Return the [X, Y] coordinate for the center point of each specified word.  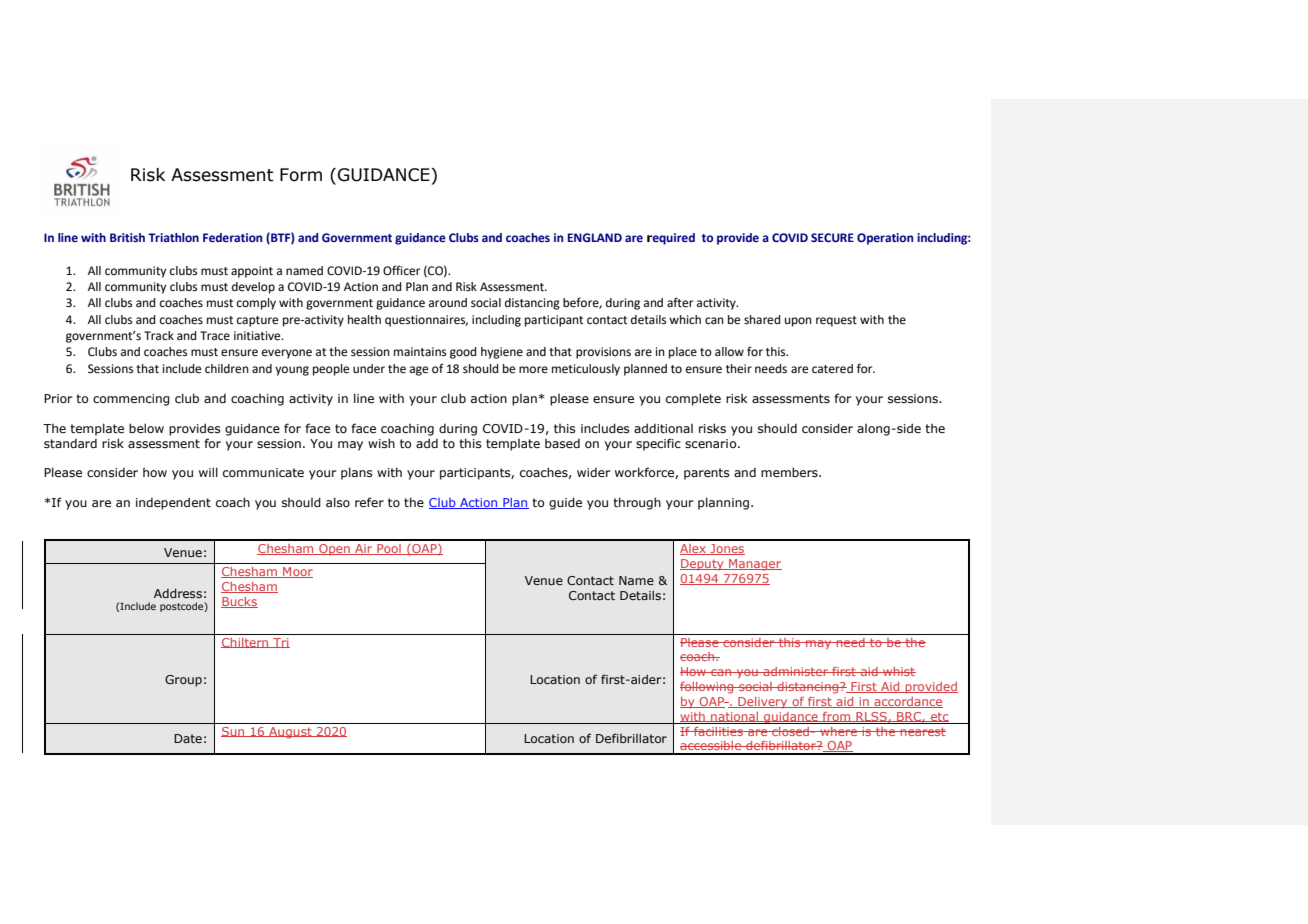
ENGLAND [595, 237]
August [290, 733]
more [533, 369]
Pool [389, 549]
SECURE [832, 237]
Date [188, 738]
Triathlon [173, 237]
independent [173, 503]
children [227, 369]
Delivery [763, 703]
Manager [754, 565]
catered [832, 369]
